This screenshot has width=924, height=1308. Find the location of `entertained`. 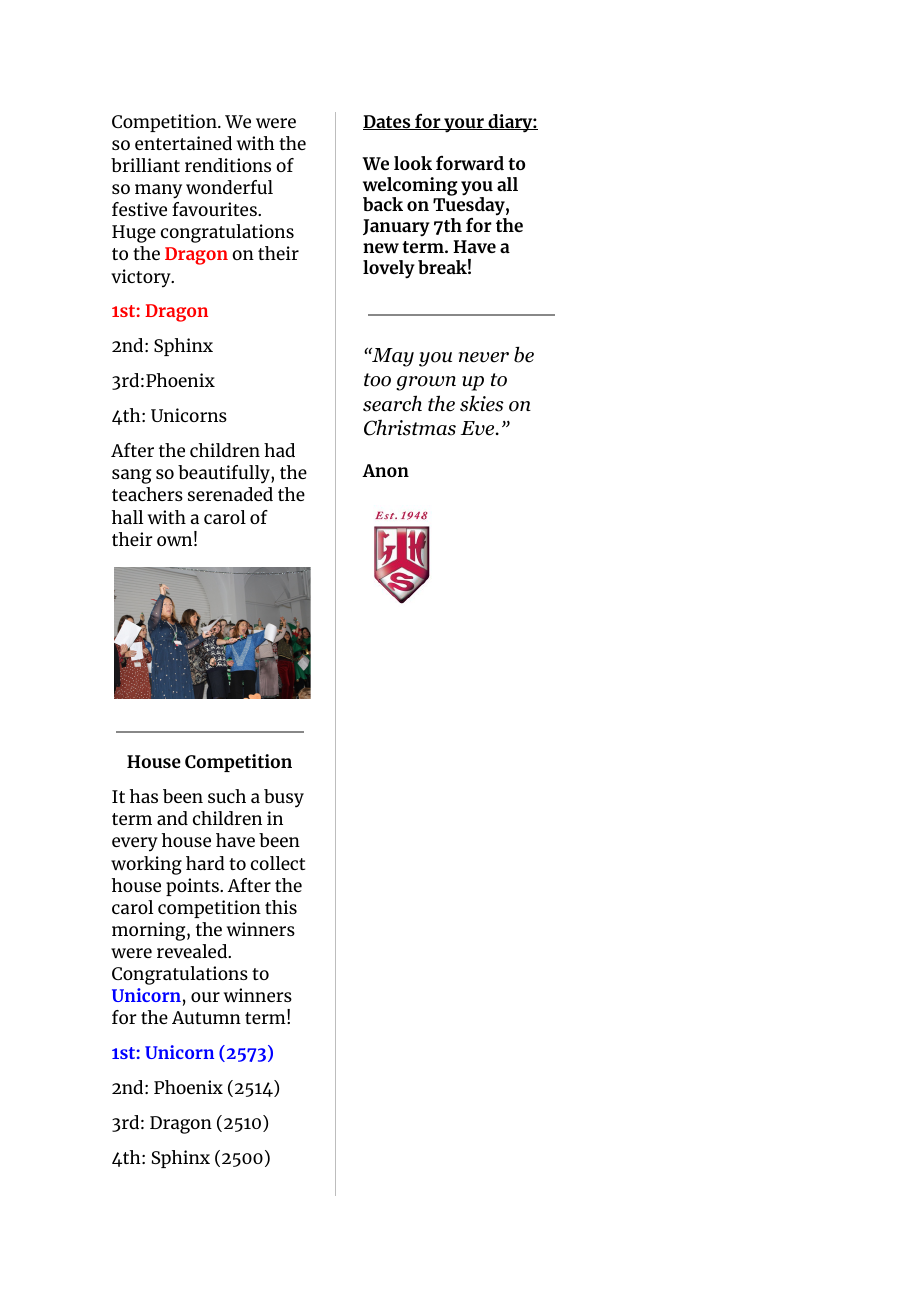

entertained is located at coordinates (183, 143).
